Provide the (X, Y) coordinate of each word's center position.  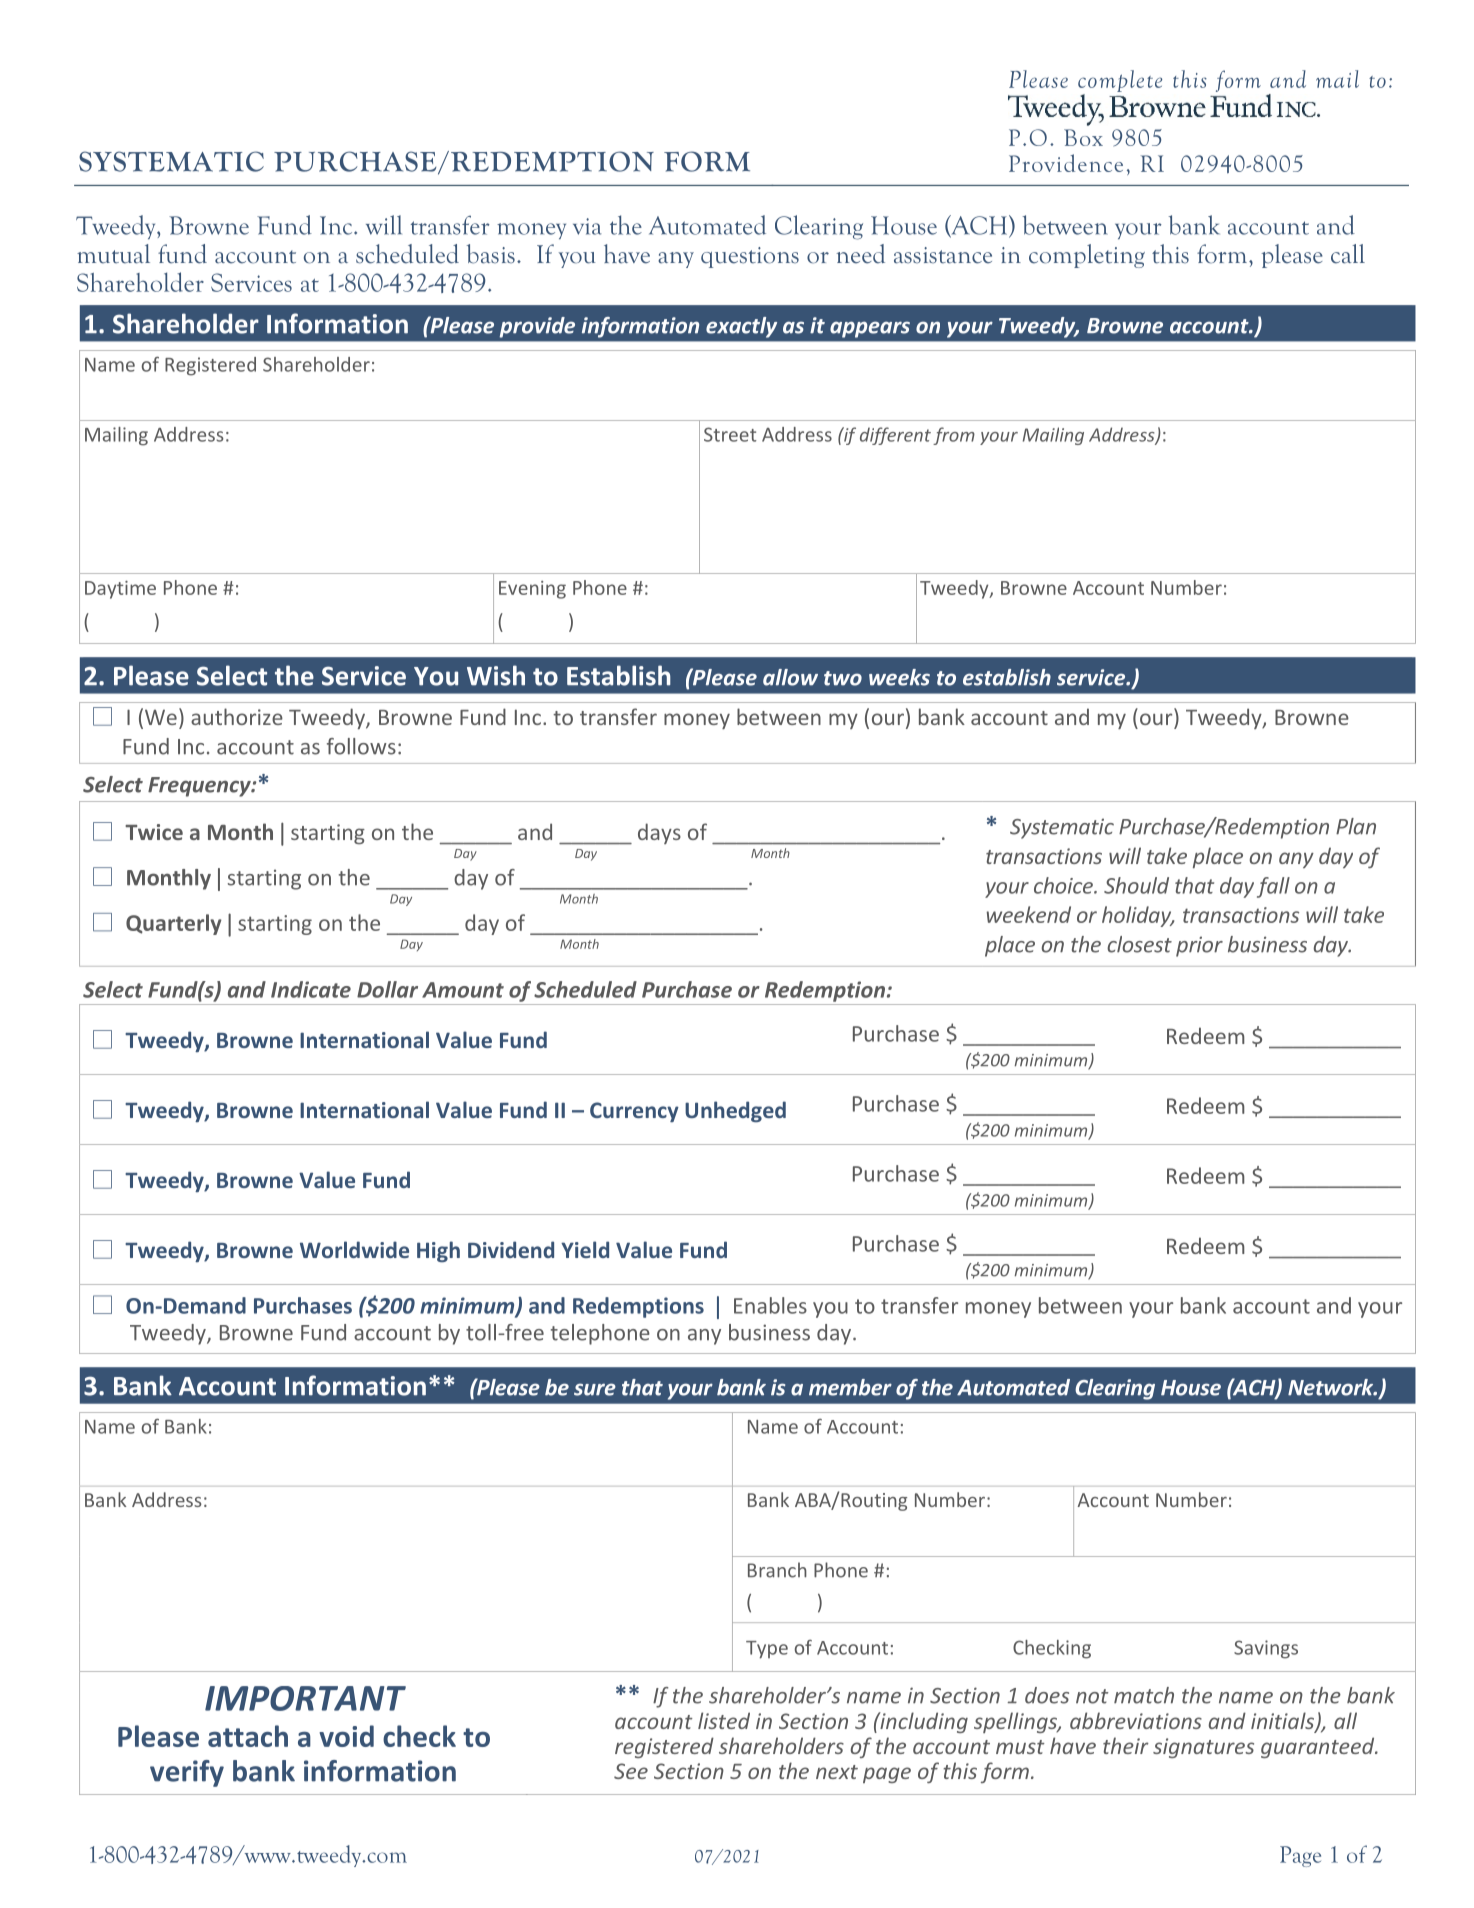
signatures (1203, 1748)
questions (750, 257)
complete (1120, 81)
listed (724, 1720)
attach (248, 1736)
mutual (113, 254)
